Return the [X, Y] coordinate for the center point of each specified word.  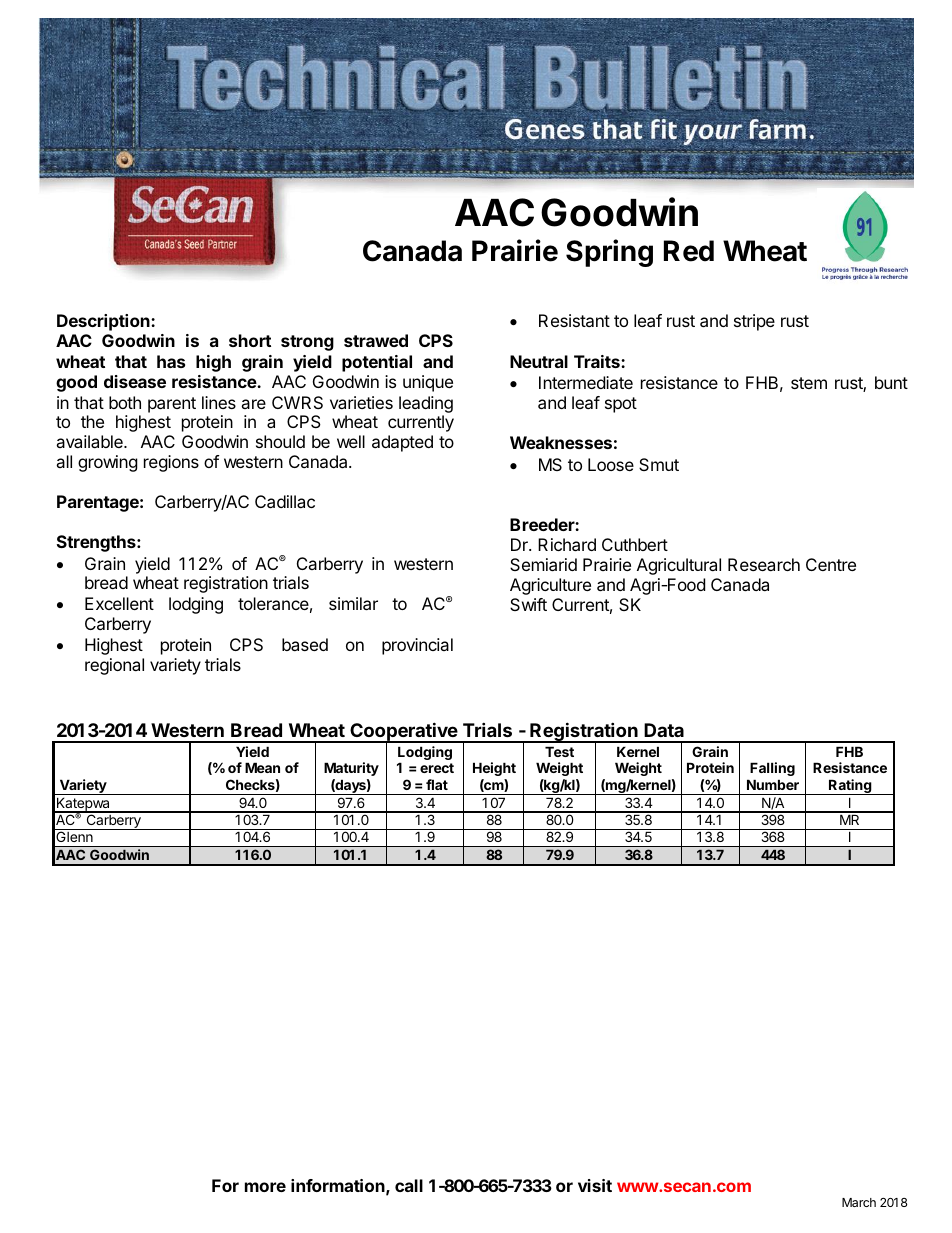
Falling [772, 769]
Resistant [574, 320]
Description [104, 322]
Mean [262, 767]
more [265, 1187]
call [409, 1185]
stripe [754, 322]
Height [494, 769]
